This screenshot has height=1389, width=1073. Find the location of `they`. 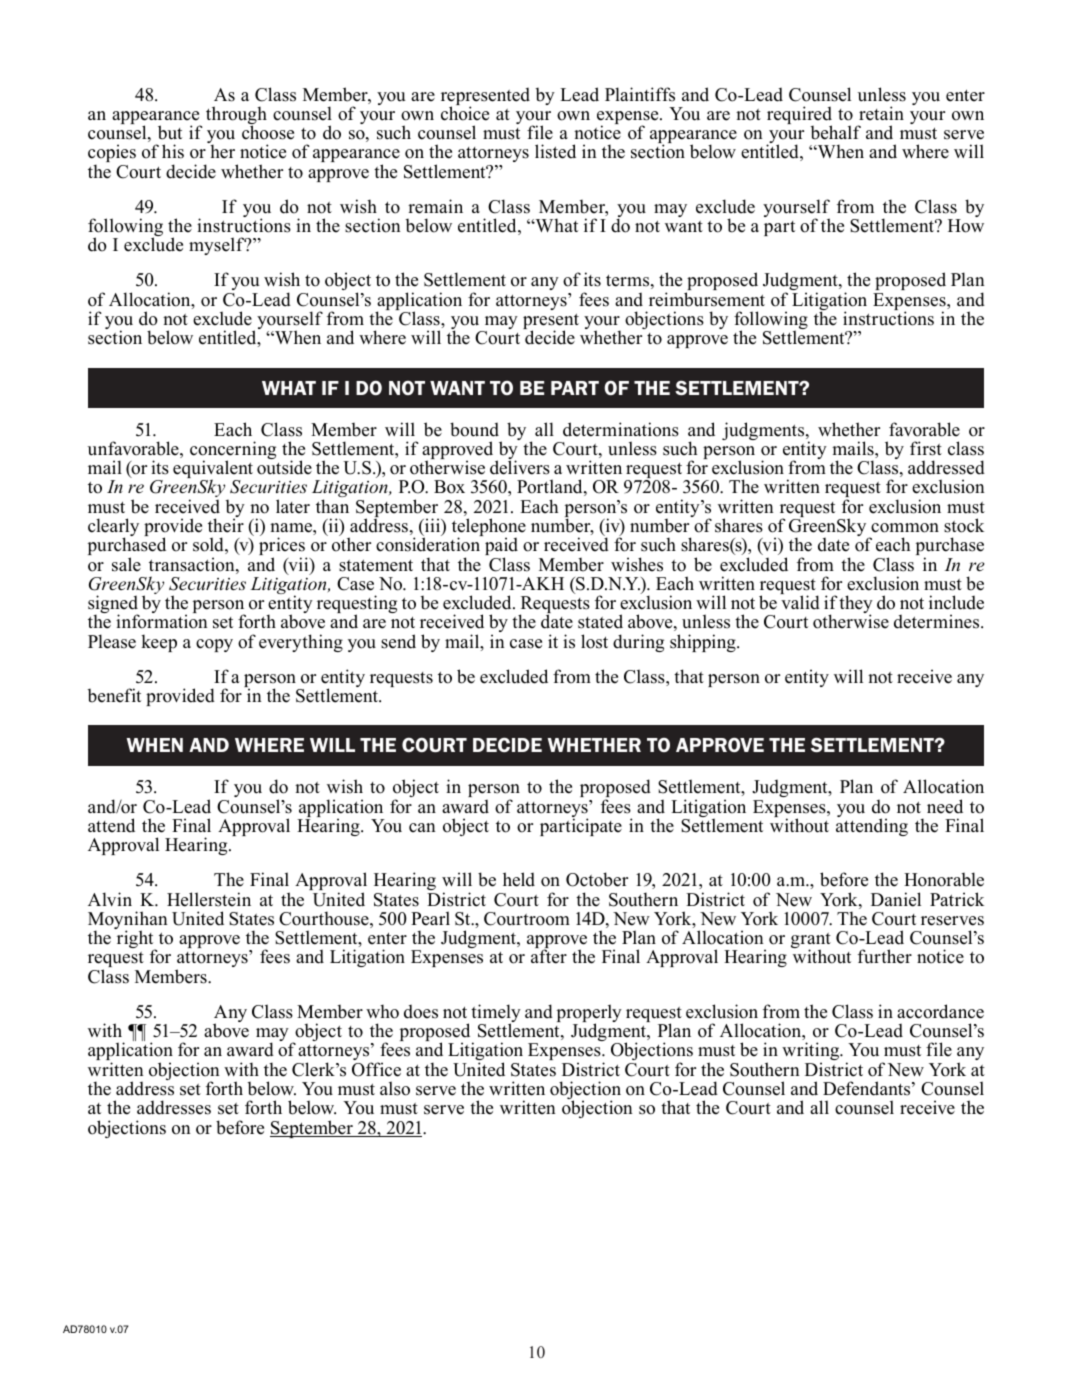

they is located at coordinates (856, 605).
